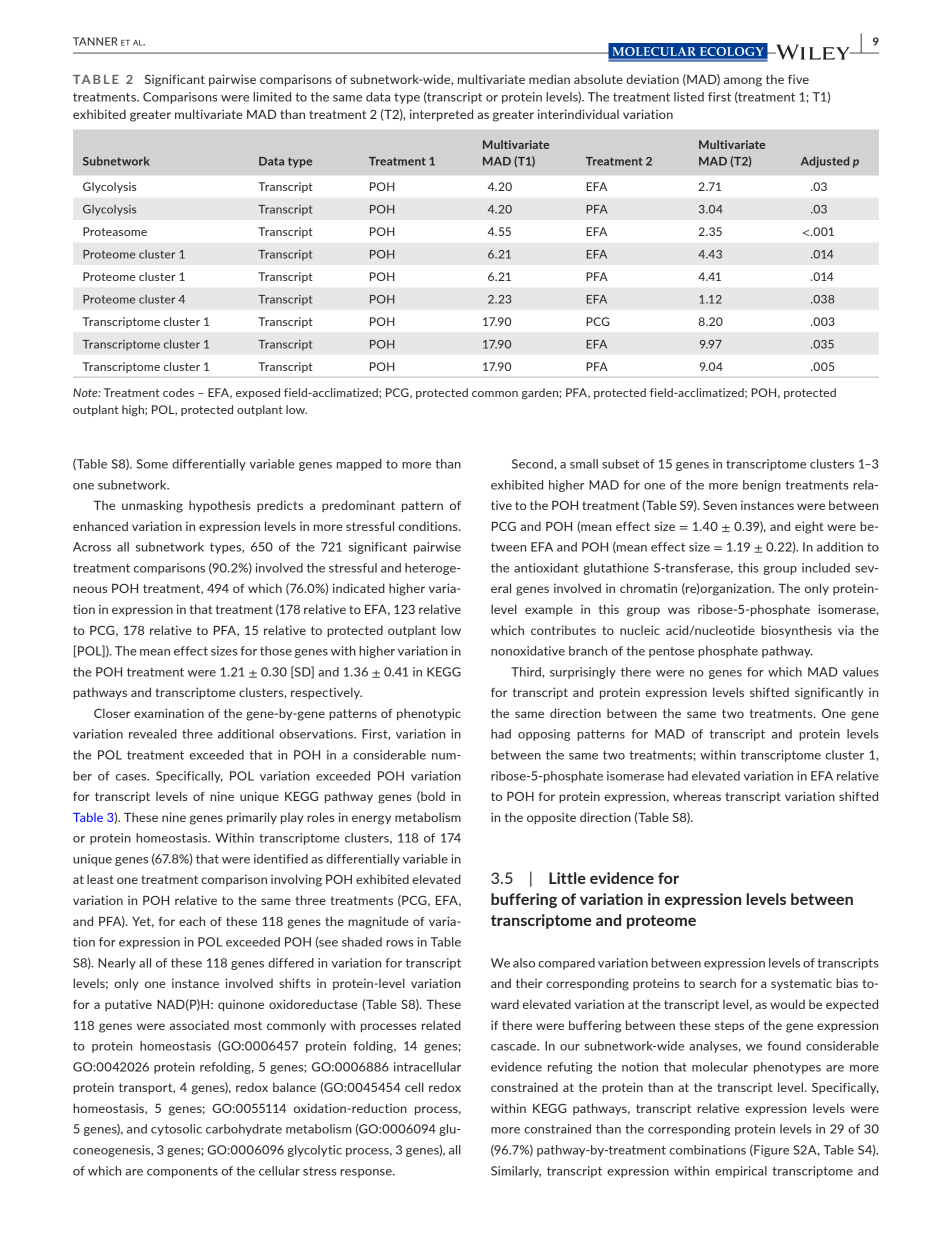  I want to click on cytosolic, so click(176, 1130).
